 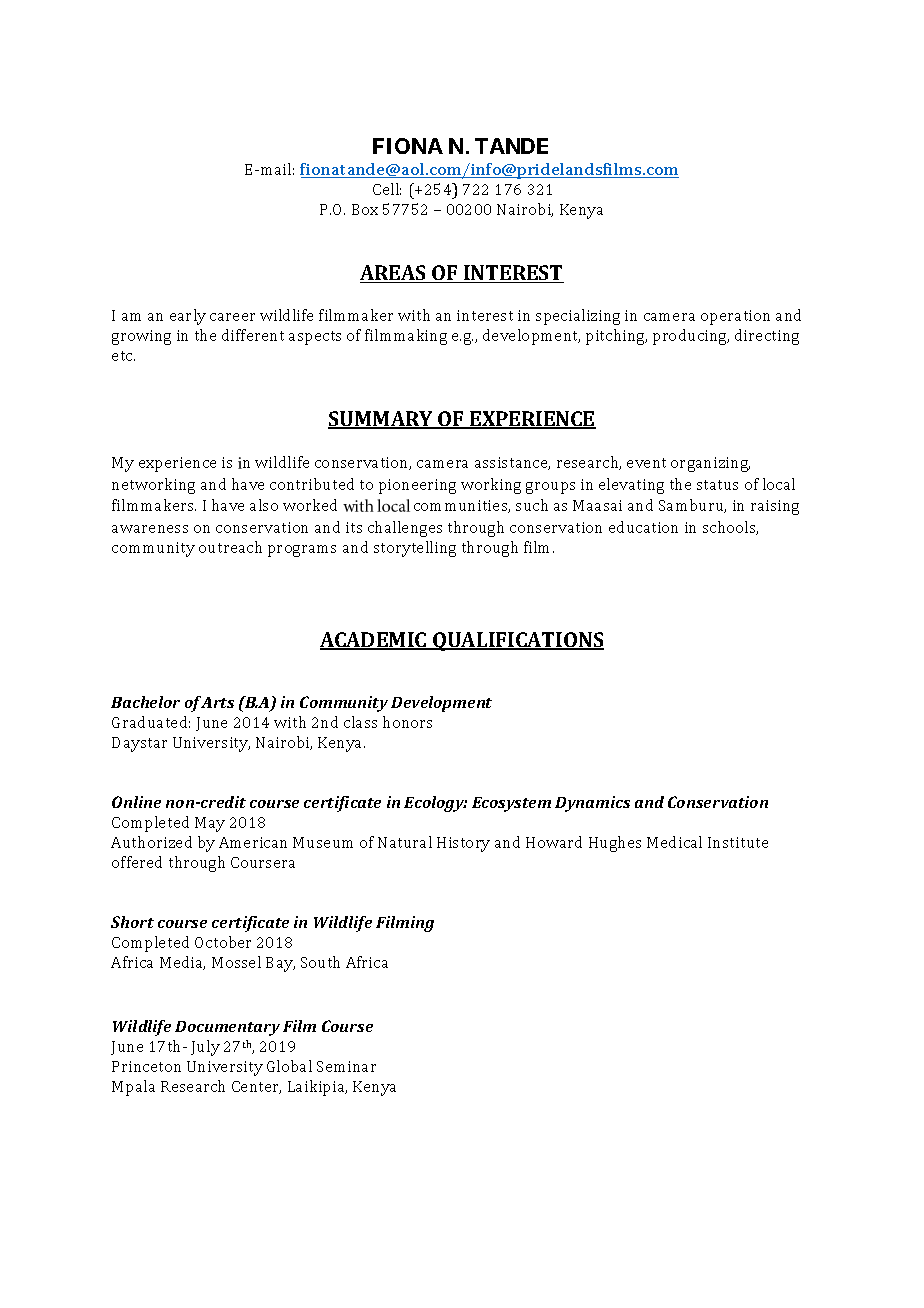 I want to click on May, so click(x=210, y=824).
